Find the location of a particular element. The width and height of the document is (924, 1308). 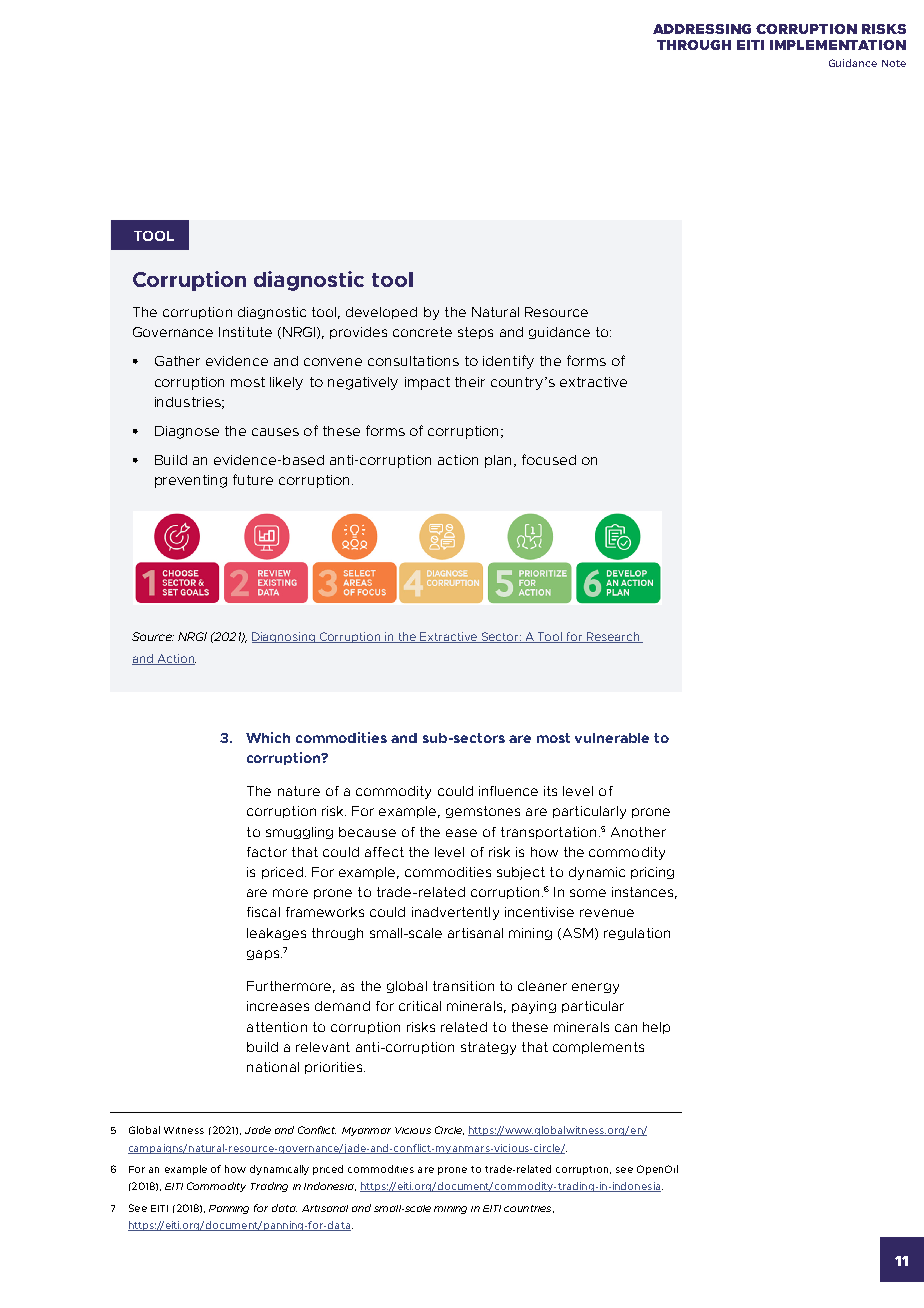

IMPLEMENTATION is located at coordinates (838, 45).
